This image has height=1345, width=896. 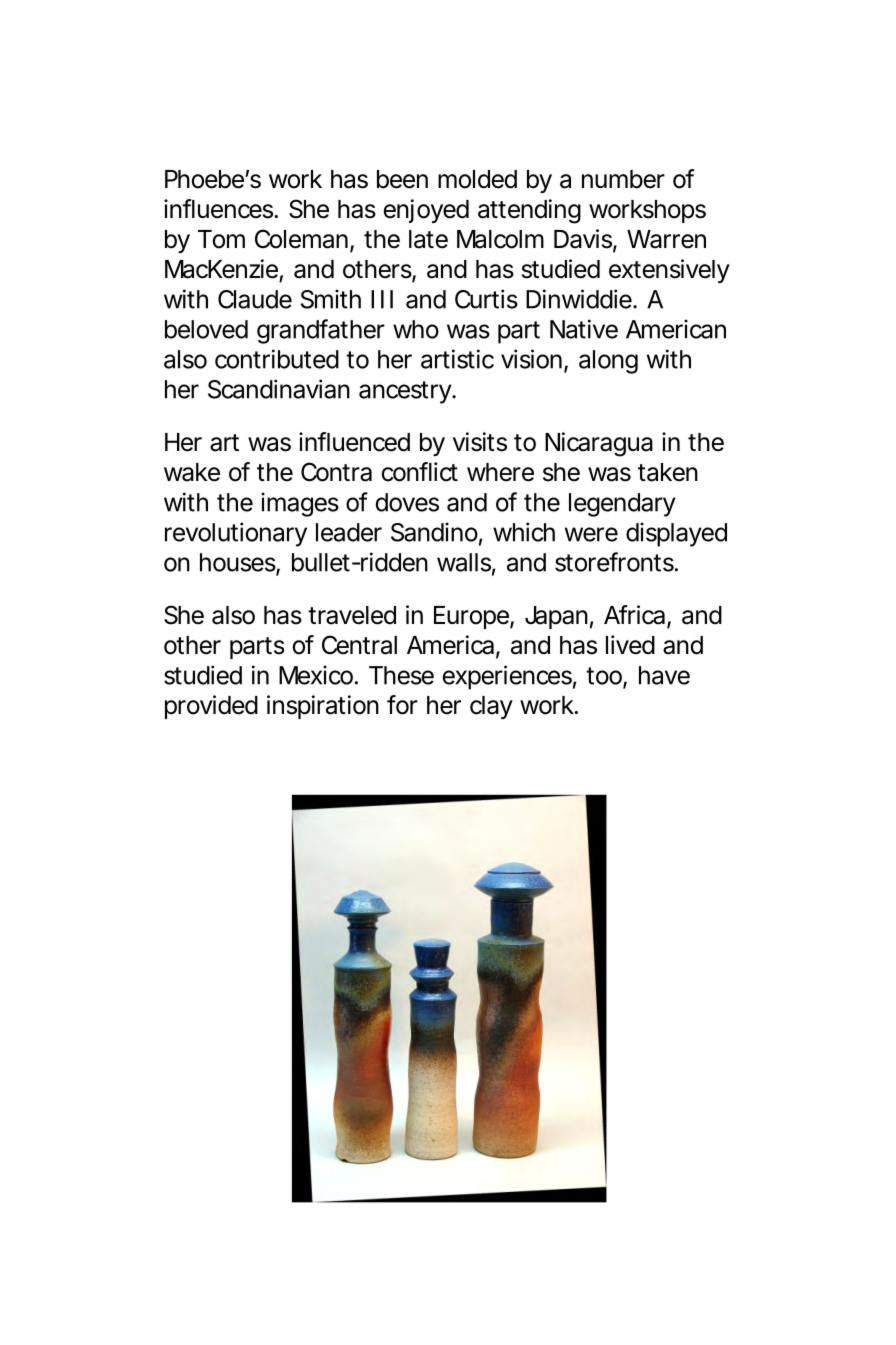 I want to click on influences, so click(x=218, y=209).
